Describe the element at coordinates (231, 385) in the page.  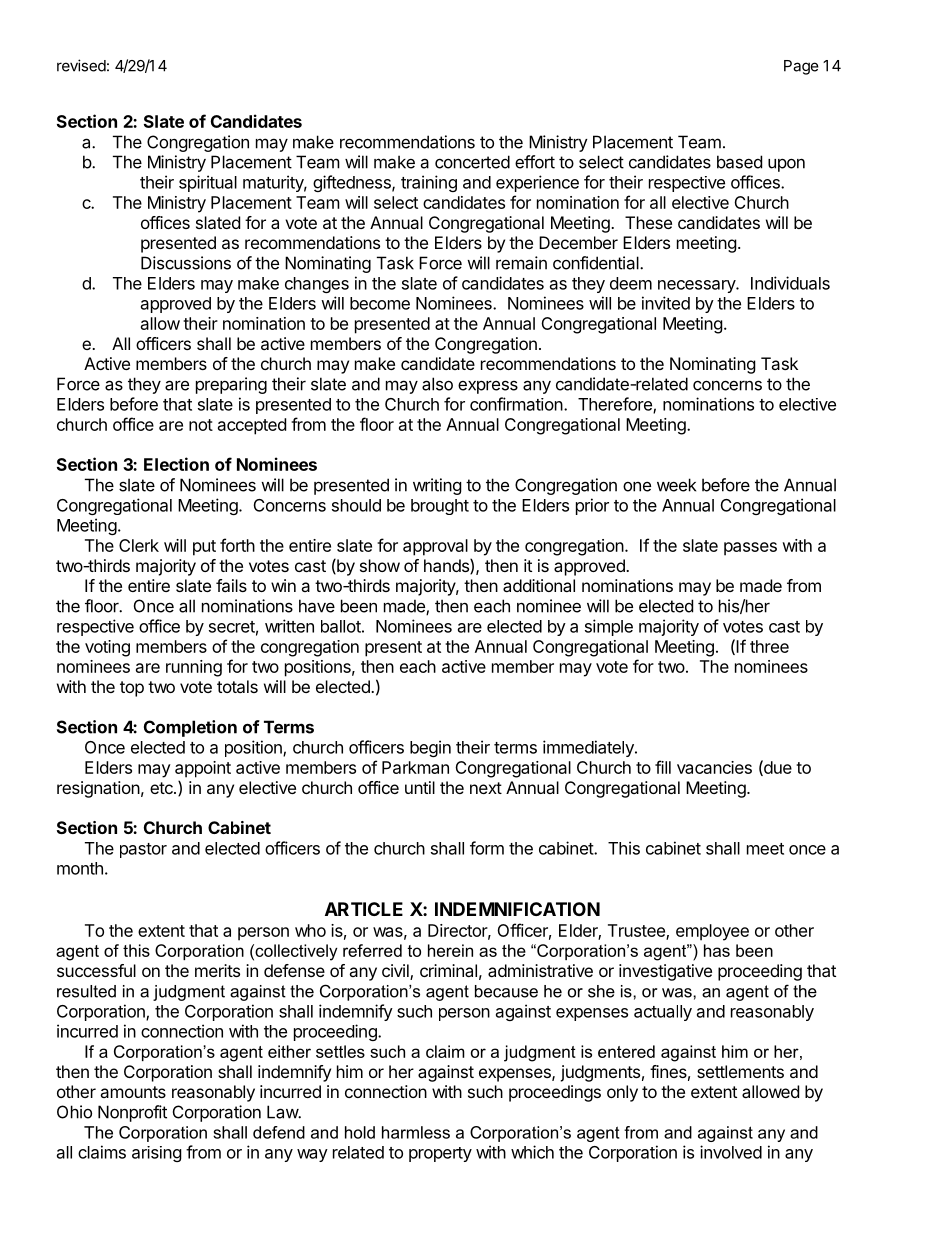
I see `preparing` at that location.
